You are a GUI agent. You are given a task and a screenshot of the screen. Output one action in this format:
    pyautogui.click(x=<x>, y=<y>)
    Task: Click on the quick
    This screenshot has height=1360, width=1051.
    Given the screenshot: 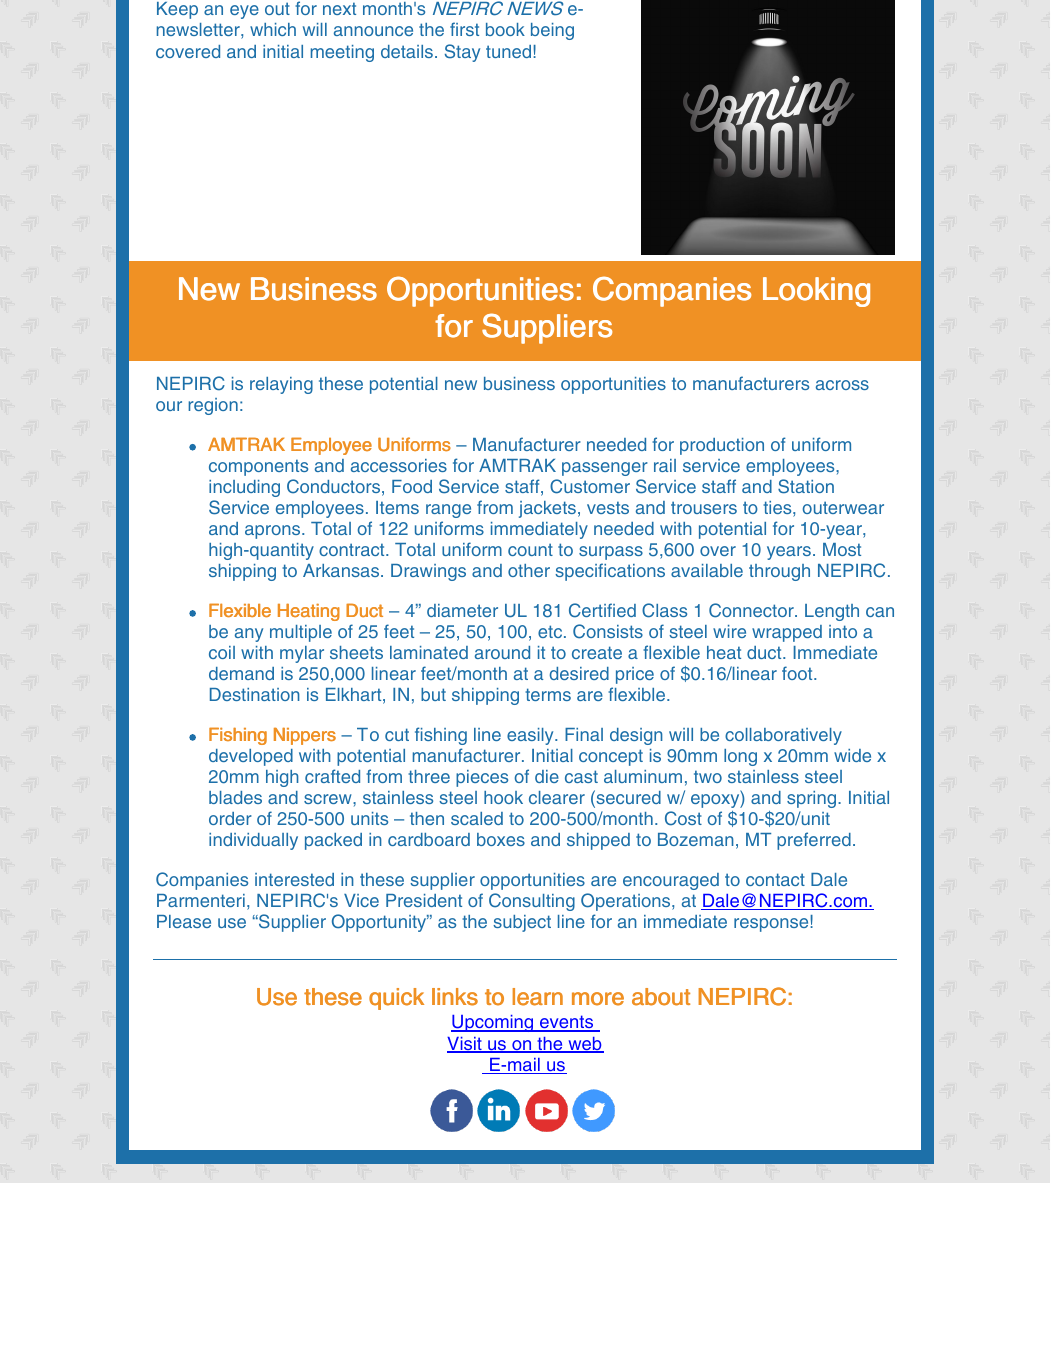 What is the action you would take?
    pyautogui.click(x=396, y=999)
